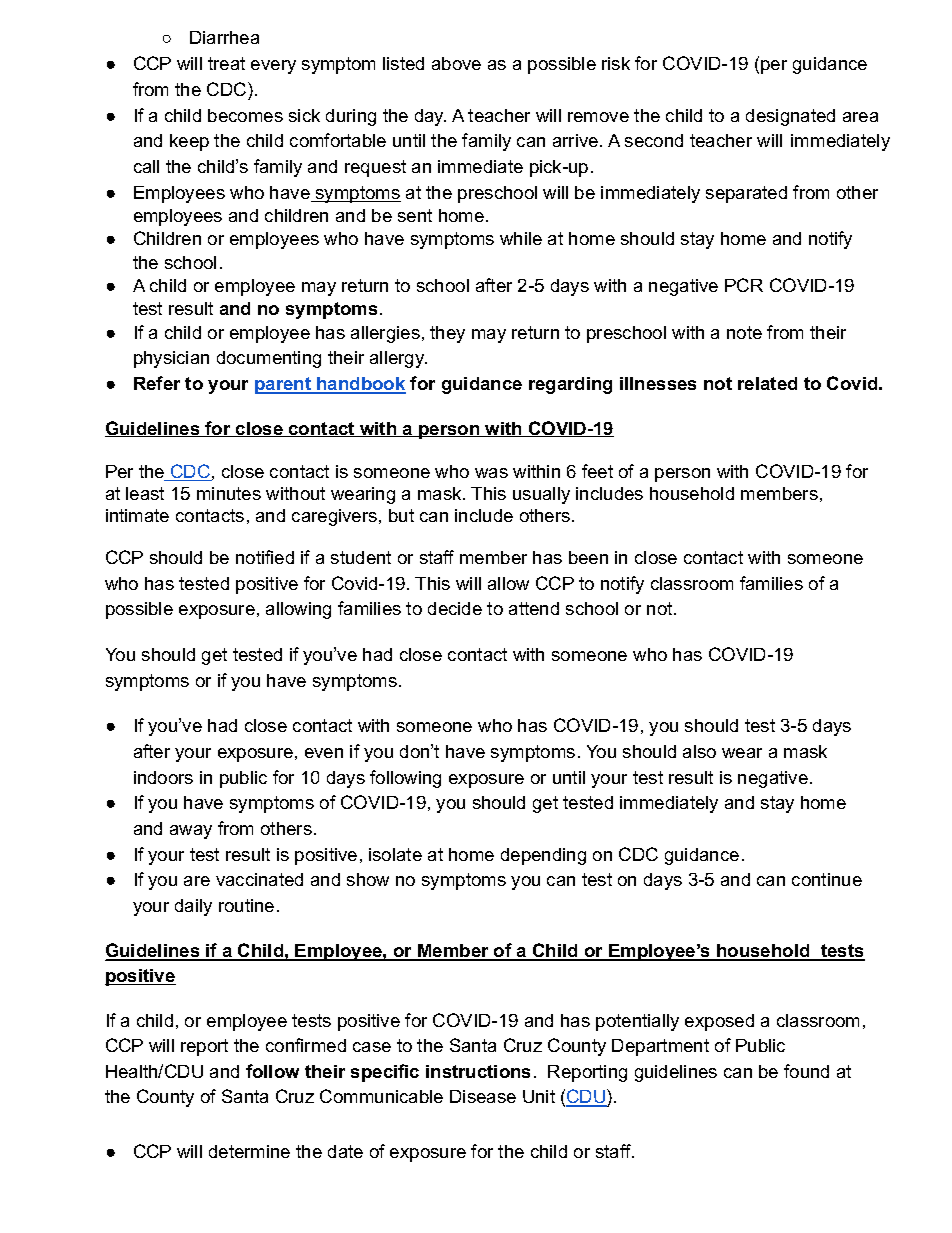 The width and height of the screenshot is (952, 1233). Describe the element at coordinates (543, 856) in the screenshot. I see `depending` at that location.
